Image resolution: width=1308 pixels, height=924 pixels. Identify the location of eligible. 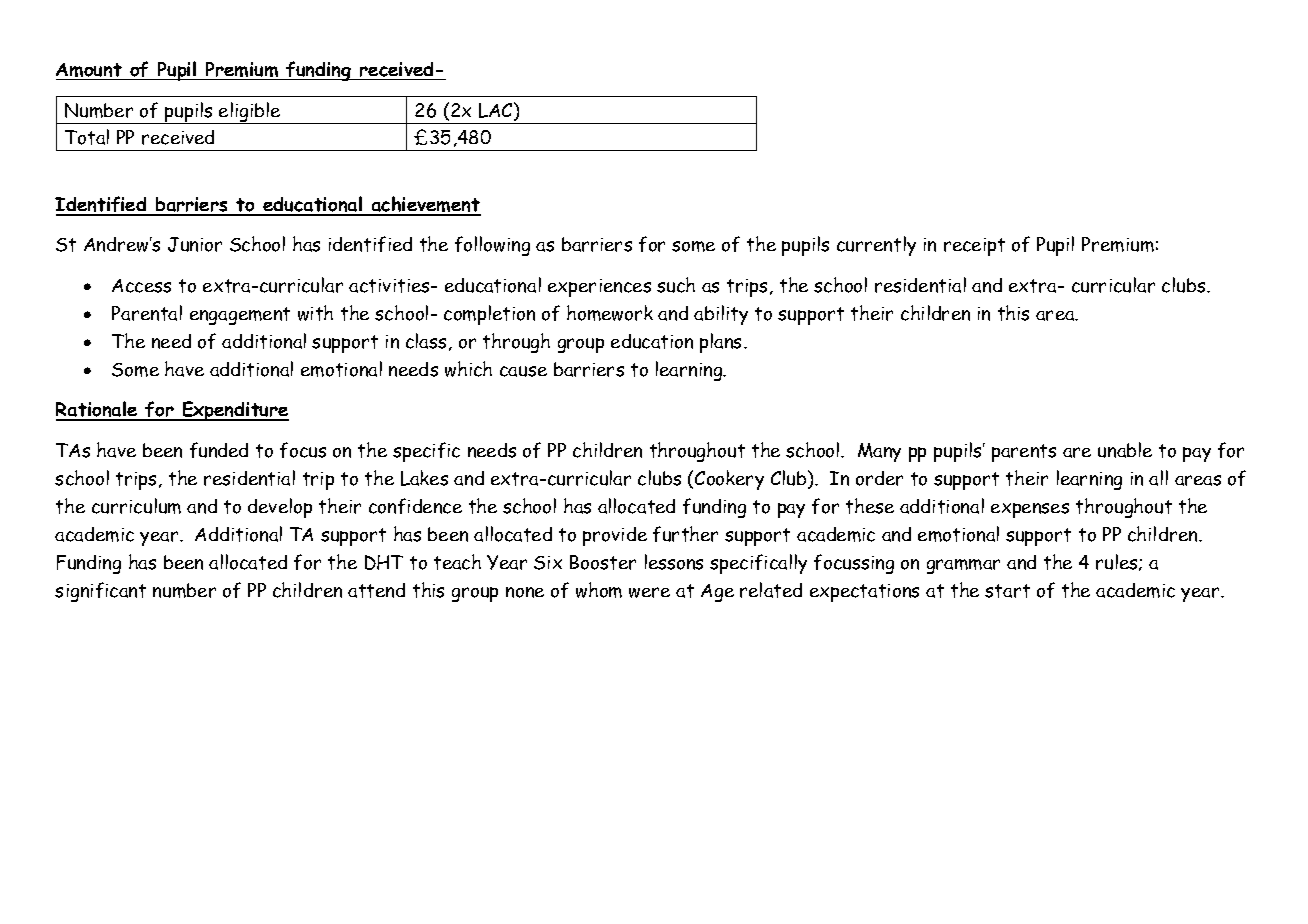
(250, 113).
